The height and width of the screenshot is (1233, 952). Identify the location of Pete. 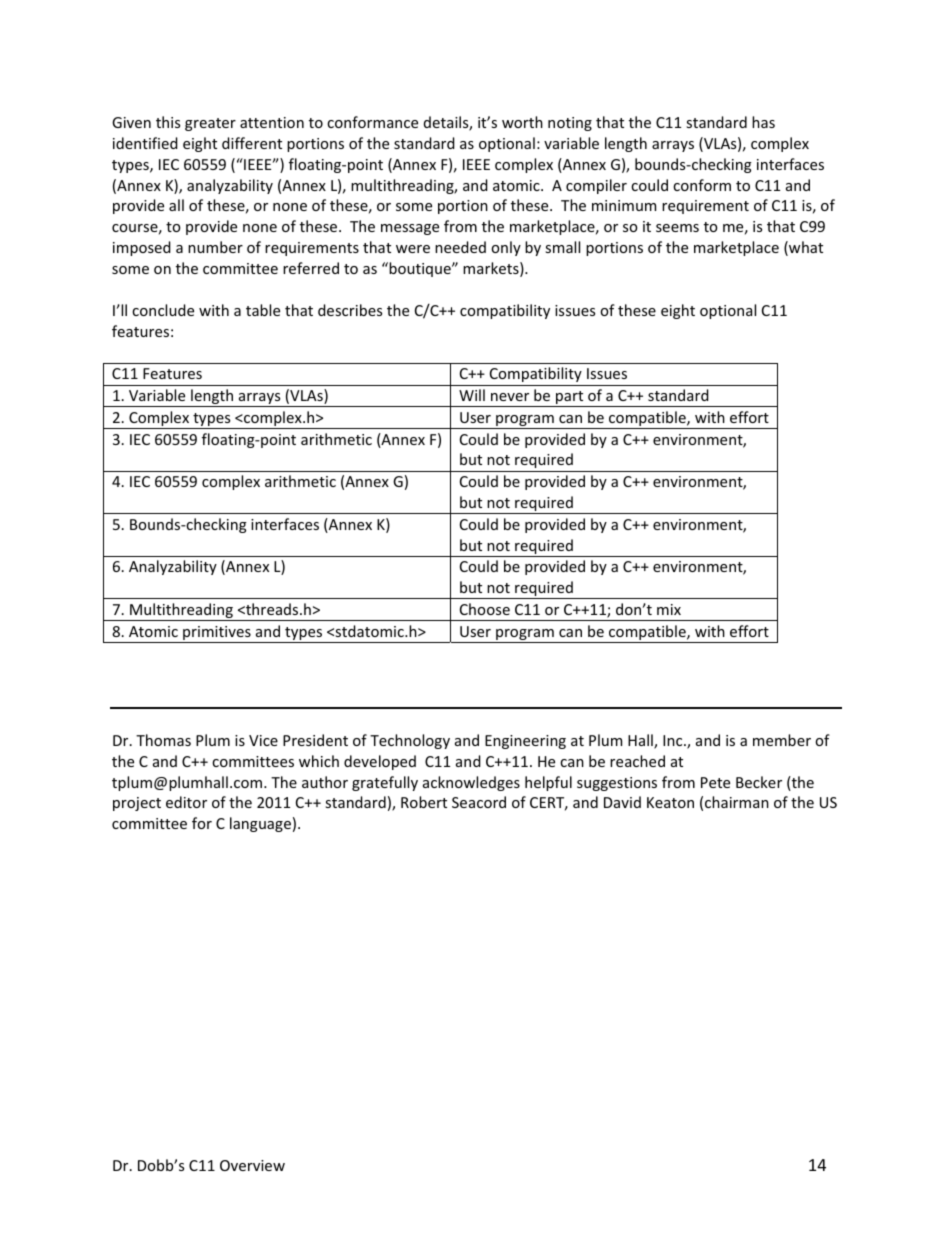
(715, 782).
